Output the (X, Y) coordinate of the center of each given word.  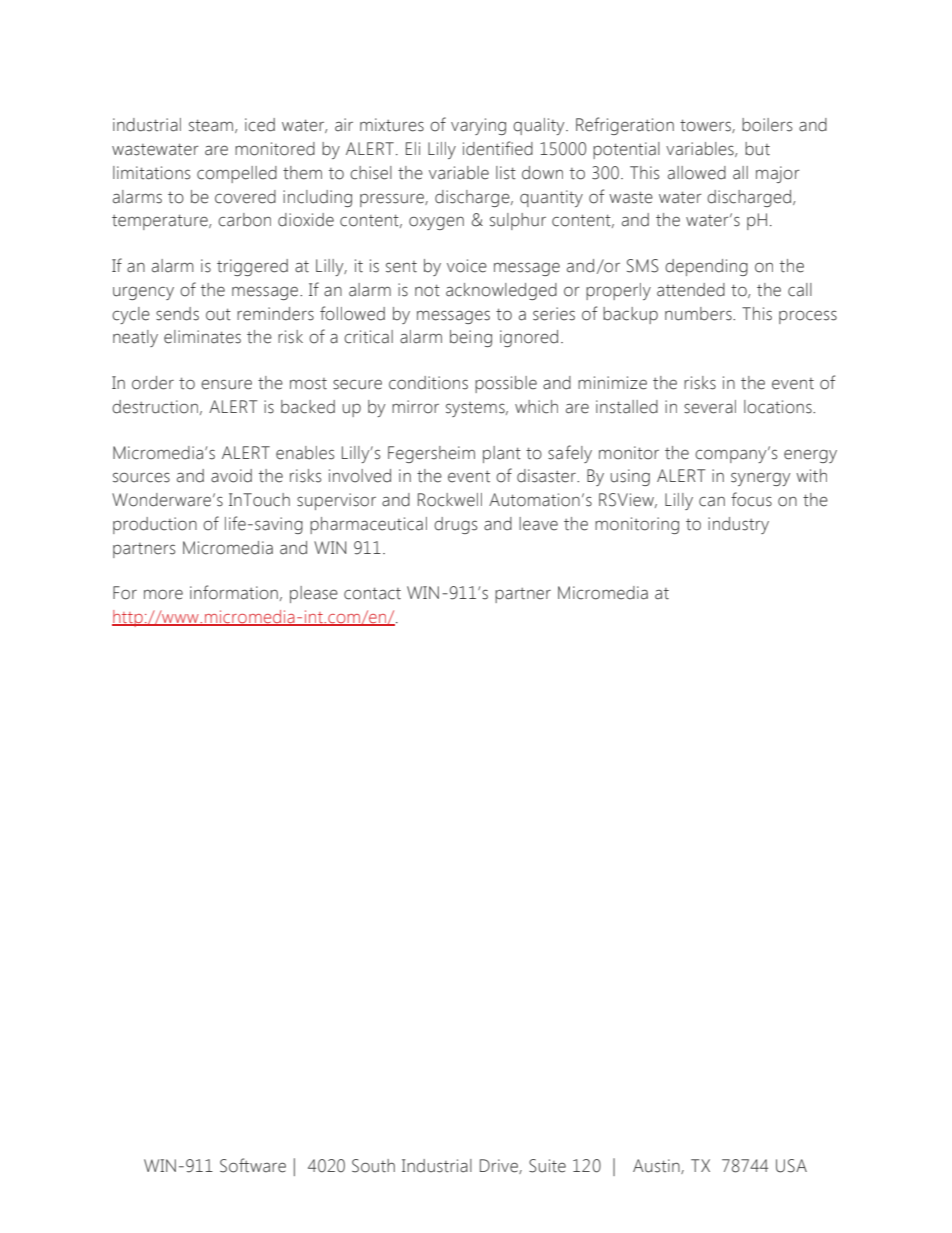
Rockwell (450, 500)
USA (791, 1166)
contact (372, 593)
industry (738, 525)
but (757, 149)
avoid (231, 476)
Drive (500, 1166)
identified (498, 148)
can (712, 501)
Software (253, 1165)
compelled (237, 174)
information (234, 592)
